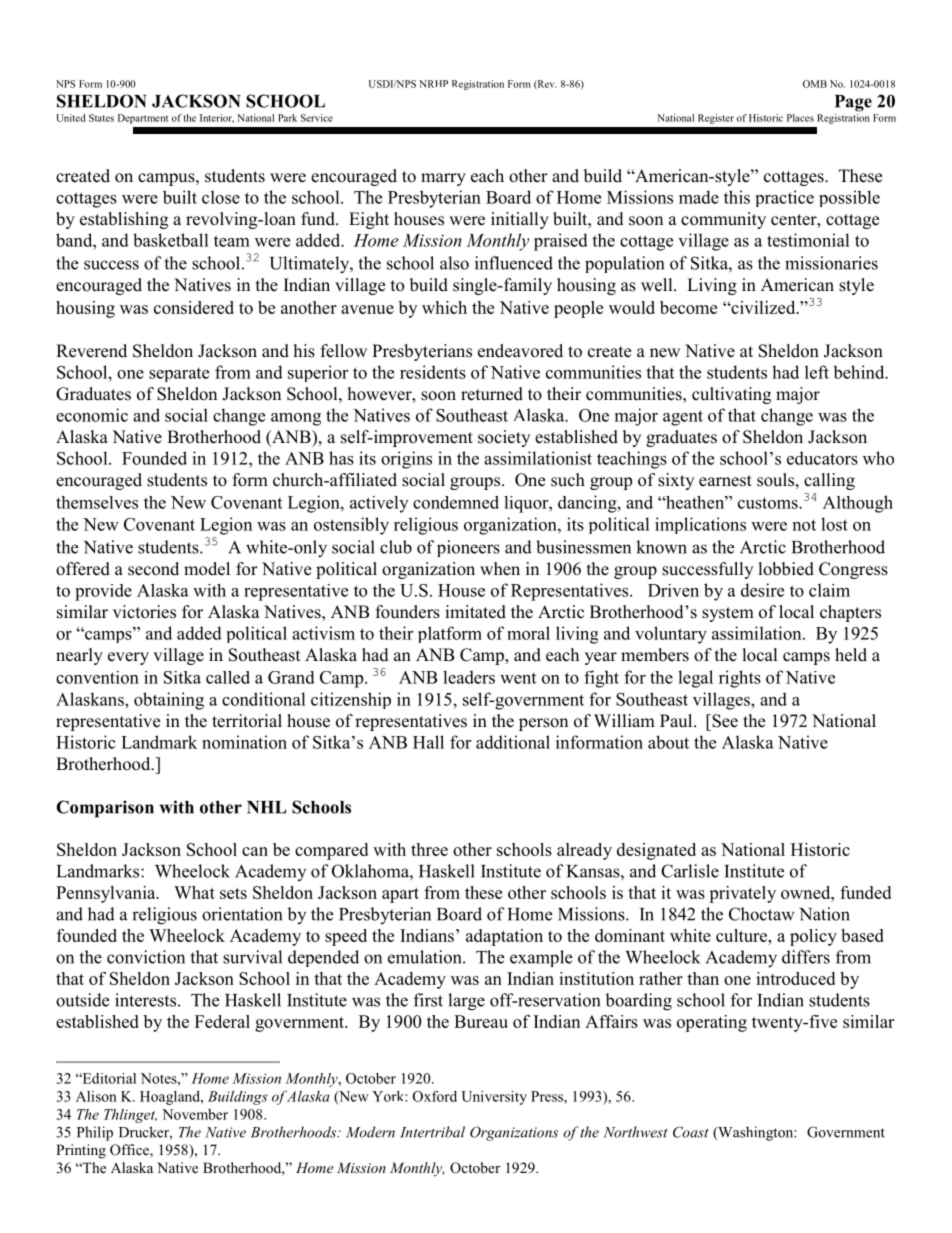 This screenshot has width=952, height=1233. I want to click on Department, so click(143, 119).
